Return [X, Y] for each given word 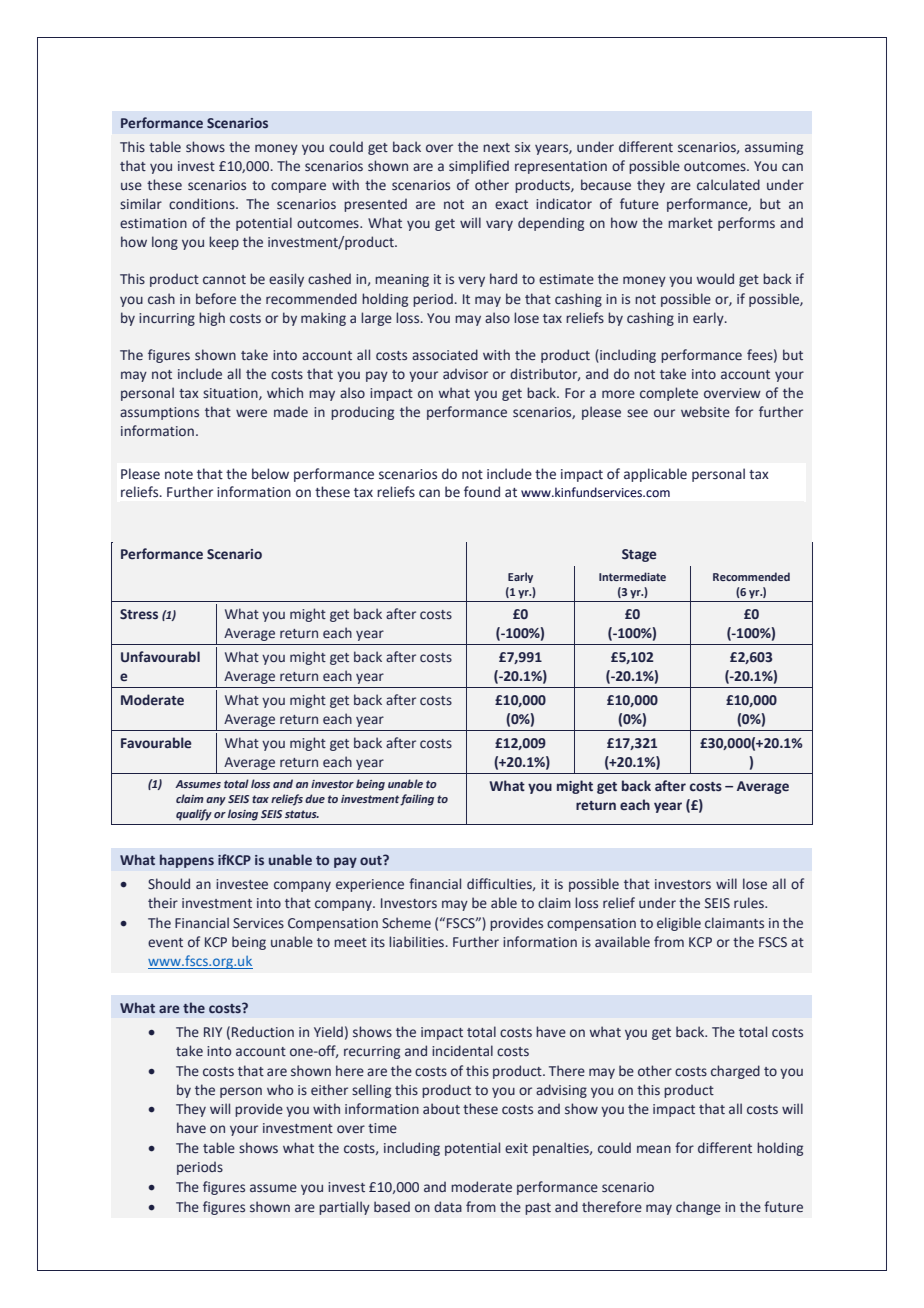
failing [417, 800]
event [165, 942]
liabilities [418, 941]
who [280, 1089]
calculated [728, 184]
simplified [479, 167]
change [698, 1208]
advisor [465, 373]
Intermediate [632, 576]
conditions [203, 203]
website [705, 412]
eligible [679, 924]
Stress [139, 614]
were [251, 413]
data [448, 1206]
